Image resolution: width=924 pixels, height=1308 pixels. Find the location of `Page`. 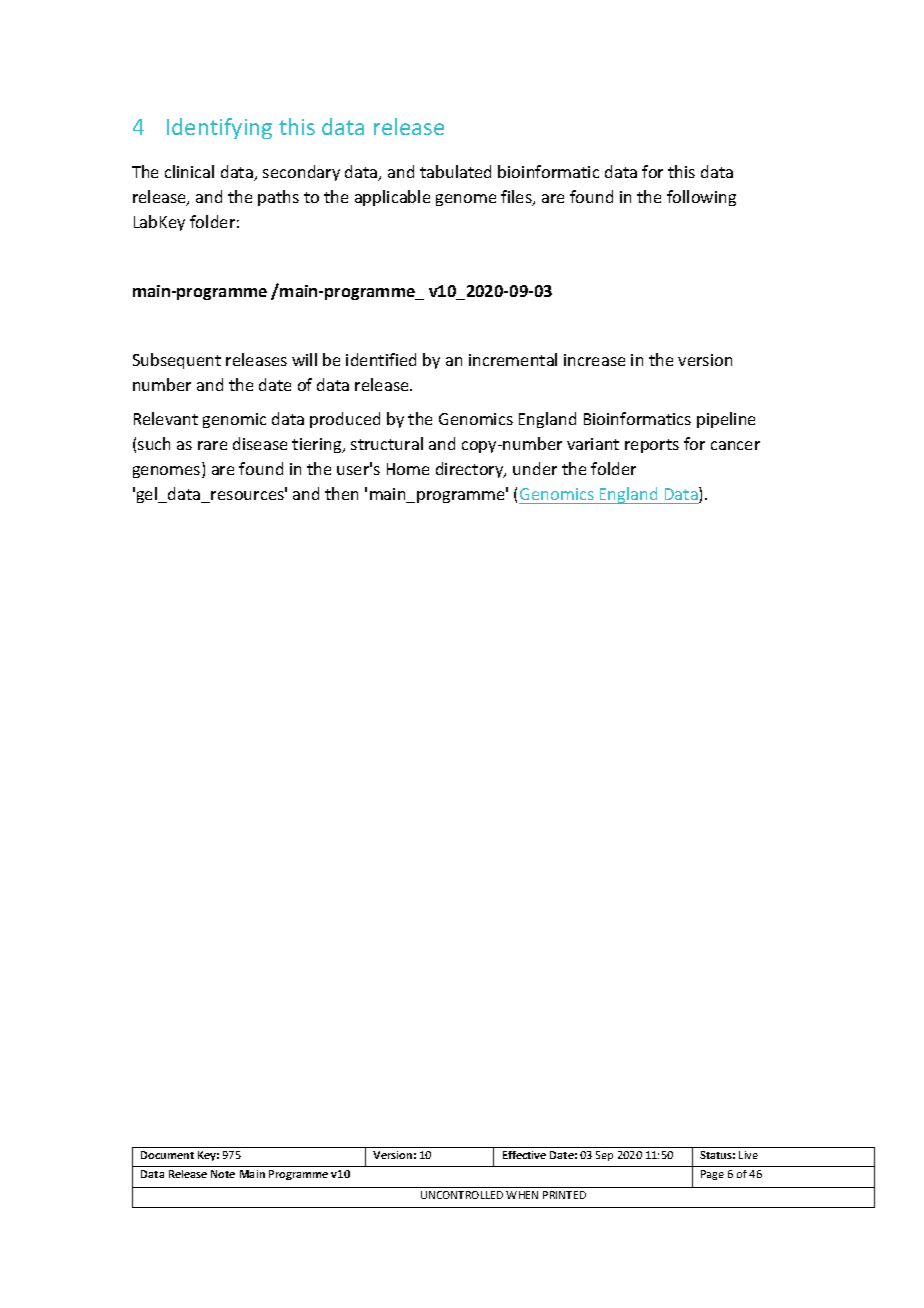

Page is located at coordinates (712, 1175).
